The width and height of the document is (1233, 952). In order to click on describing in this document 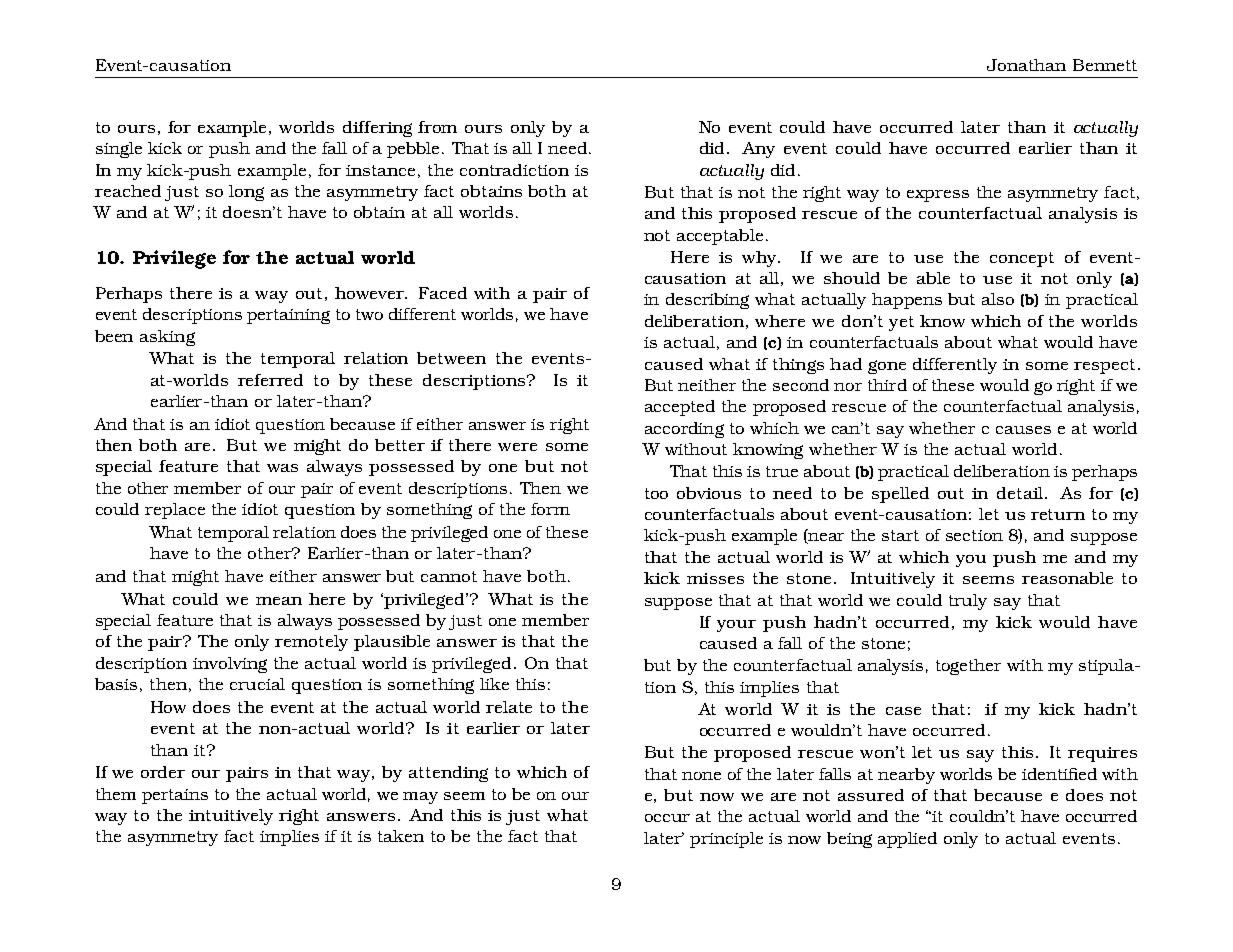, I will do `click(707, 301)`.
